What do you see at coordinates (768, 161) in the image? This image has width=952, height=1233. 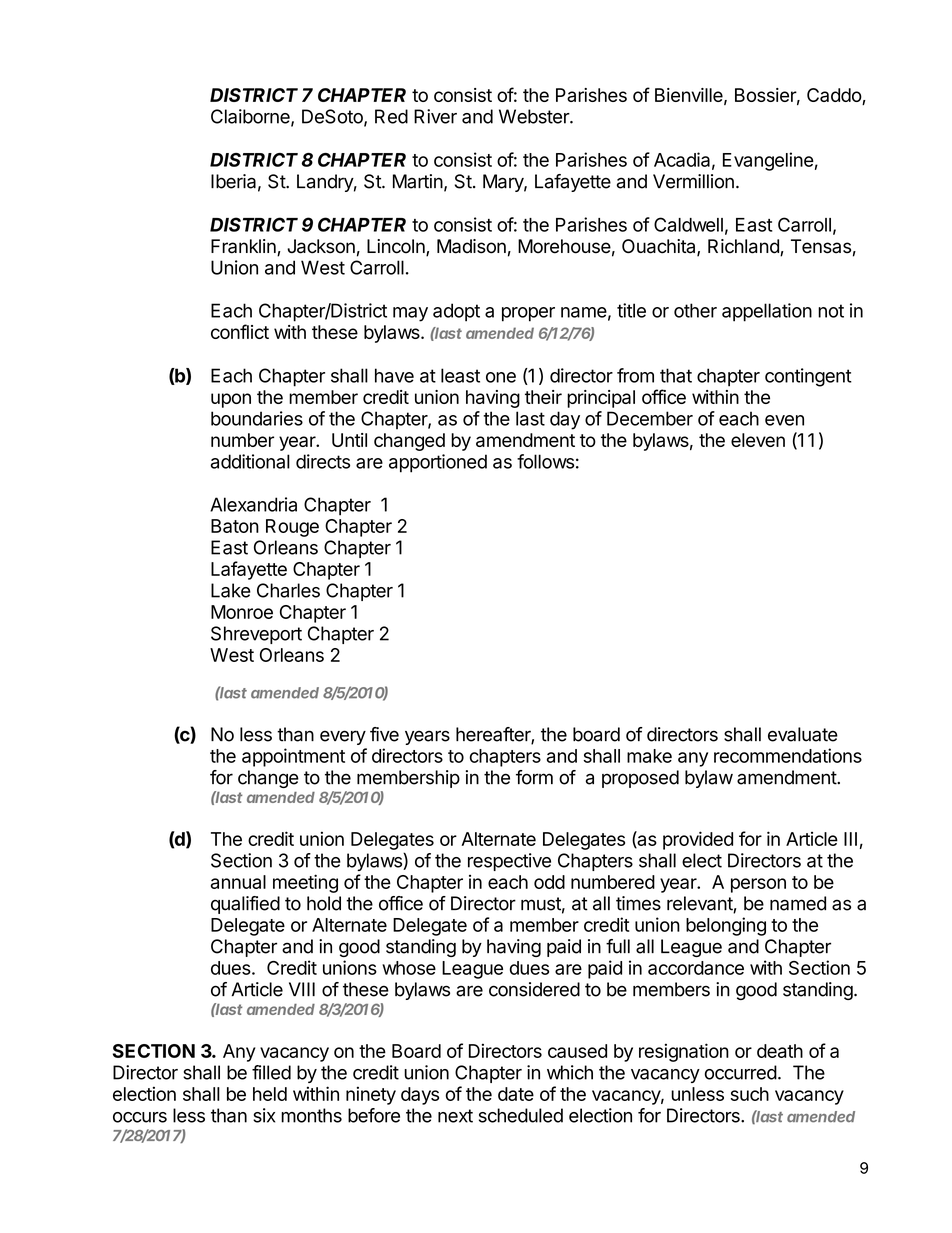 I see `Evangeline` at bounding box center [768, 161].
